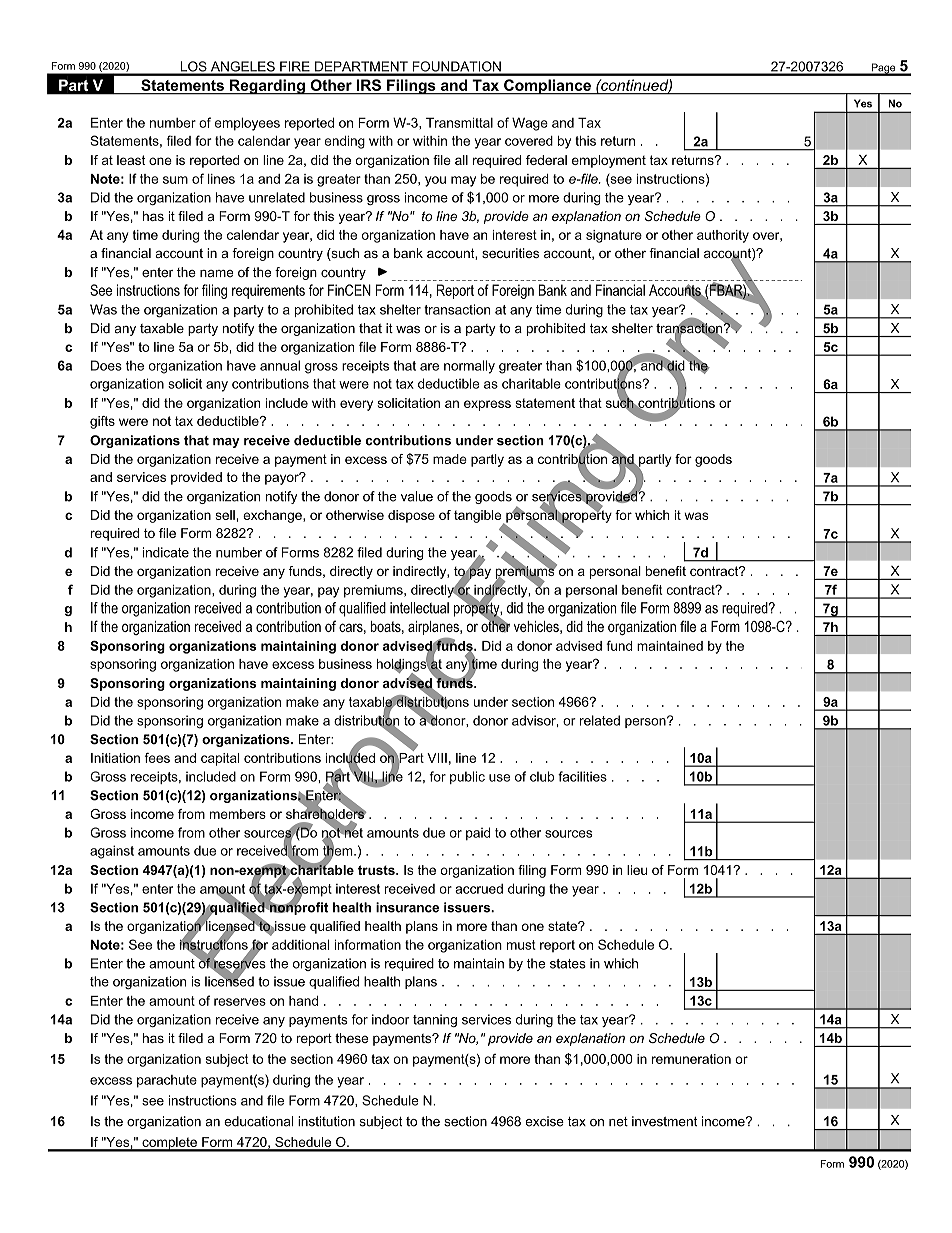 This screenshot has height=1233, width=952. Describe the element at coordinates (157, 758) in the screenshot. I see `fees` at that location.
